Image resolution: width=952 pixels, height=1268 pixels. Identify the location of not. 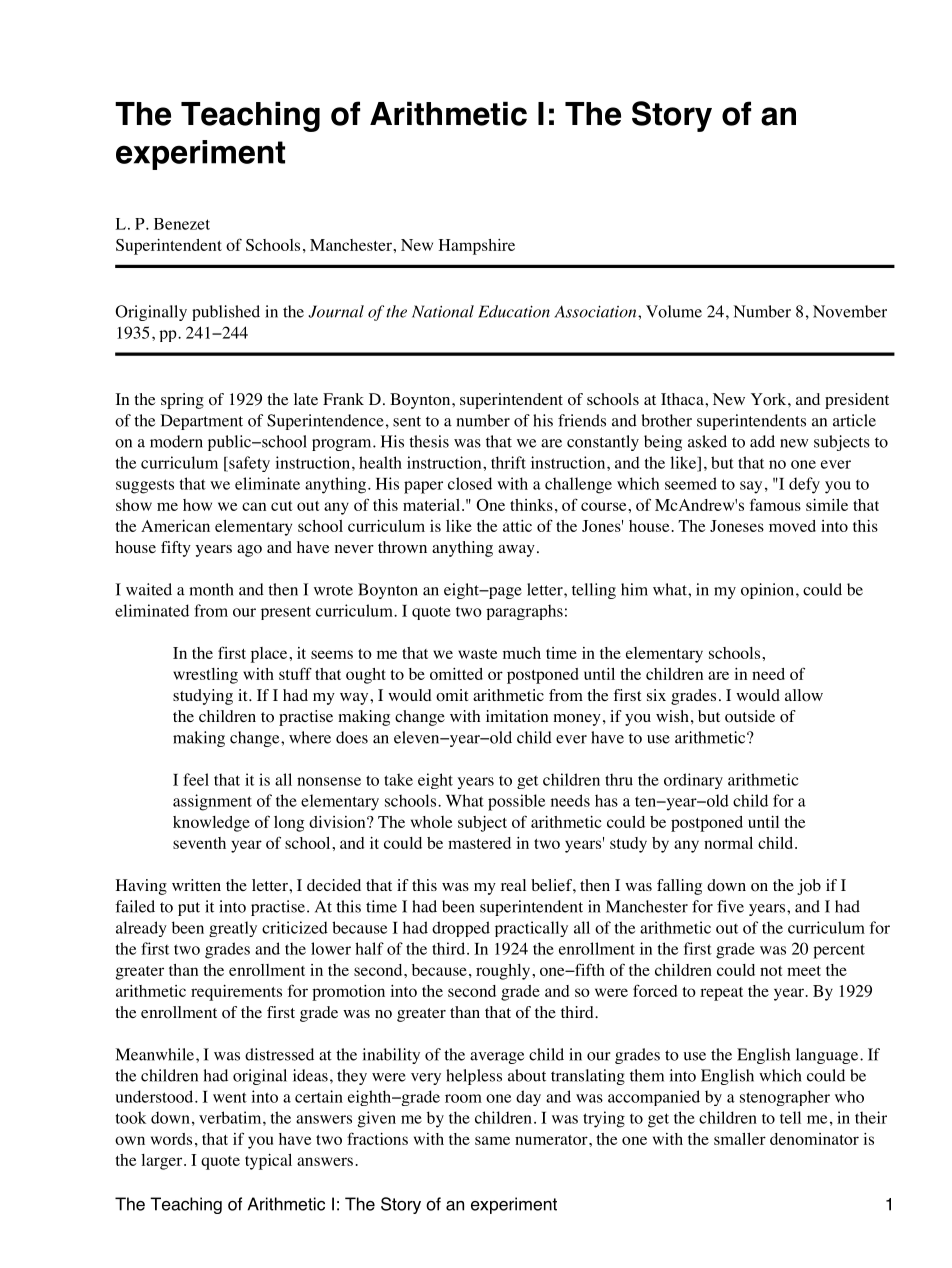
(771, 971).
